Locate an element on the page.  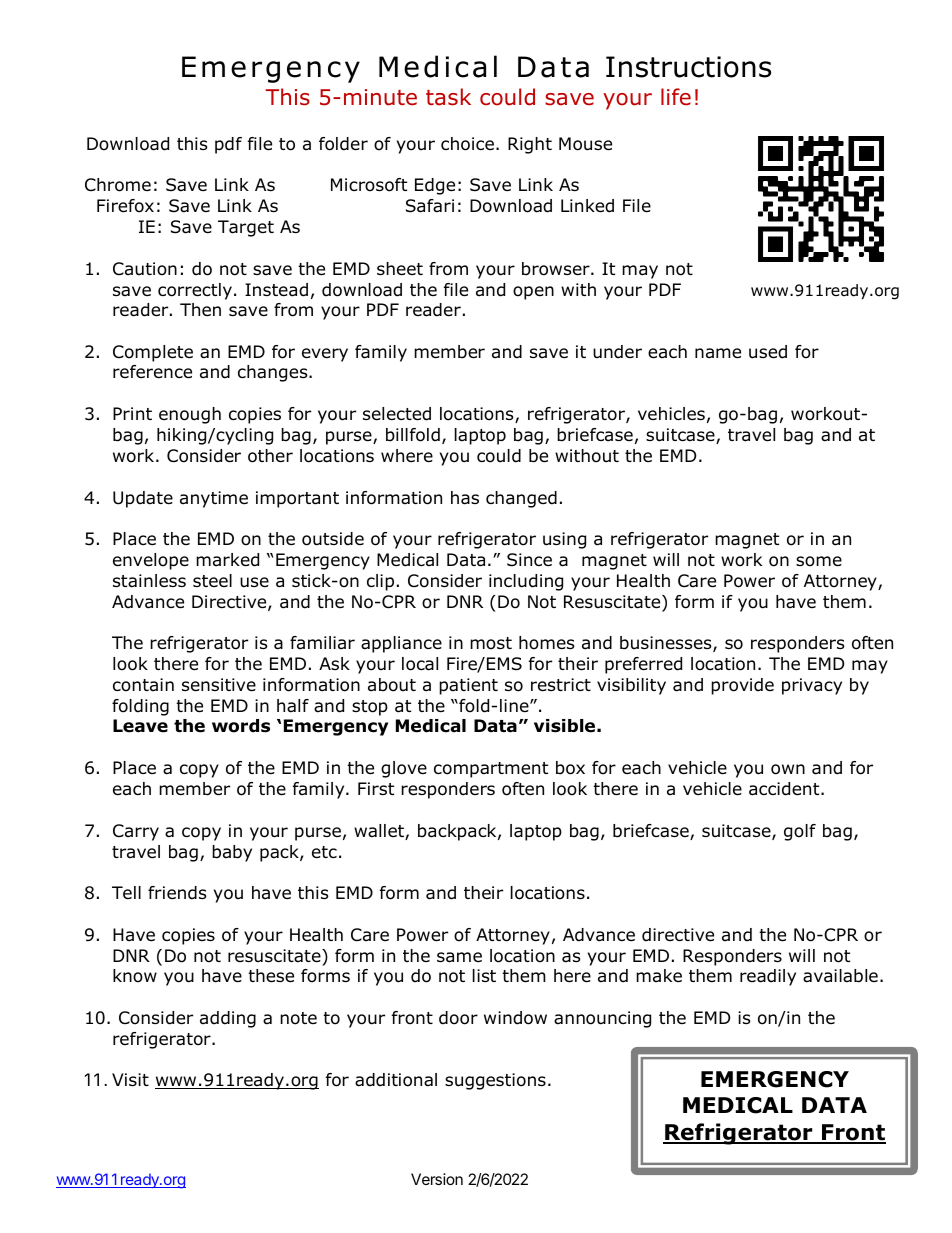
provide is located at coordinates (742, 686).
